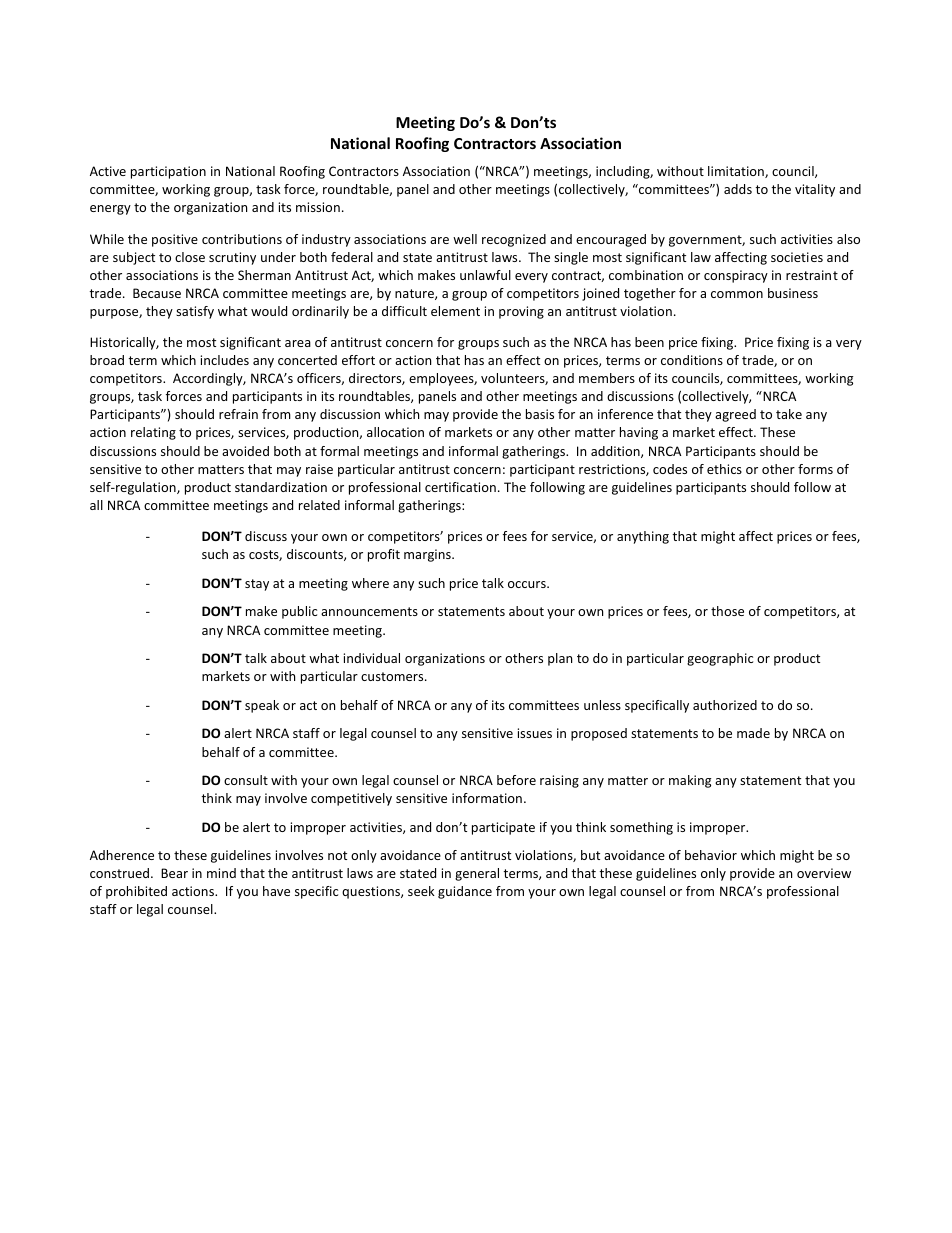 This screenshot has height=1233, width=952. What do you see at coordinates (174, 873) in the screenshot?
I see `Bear` at bounding box center [174, 873].
